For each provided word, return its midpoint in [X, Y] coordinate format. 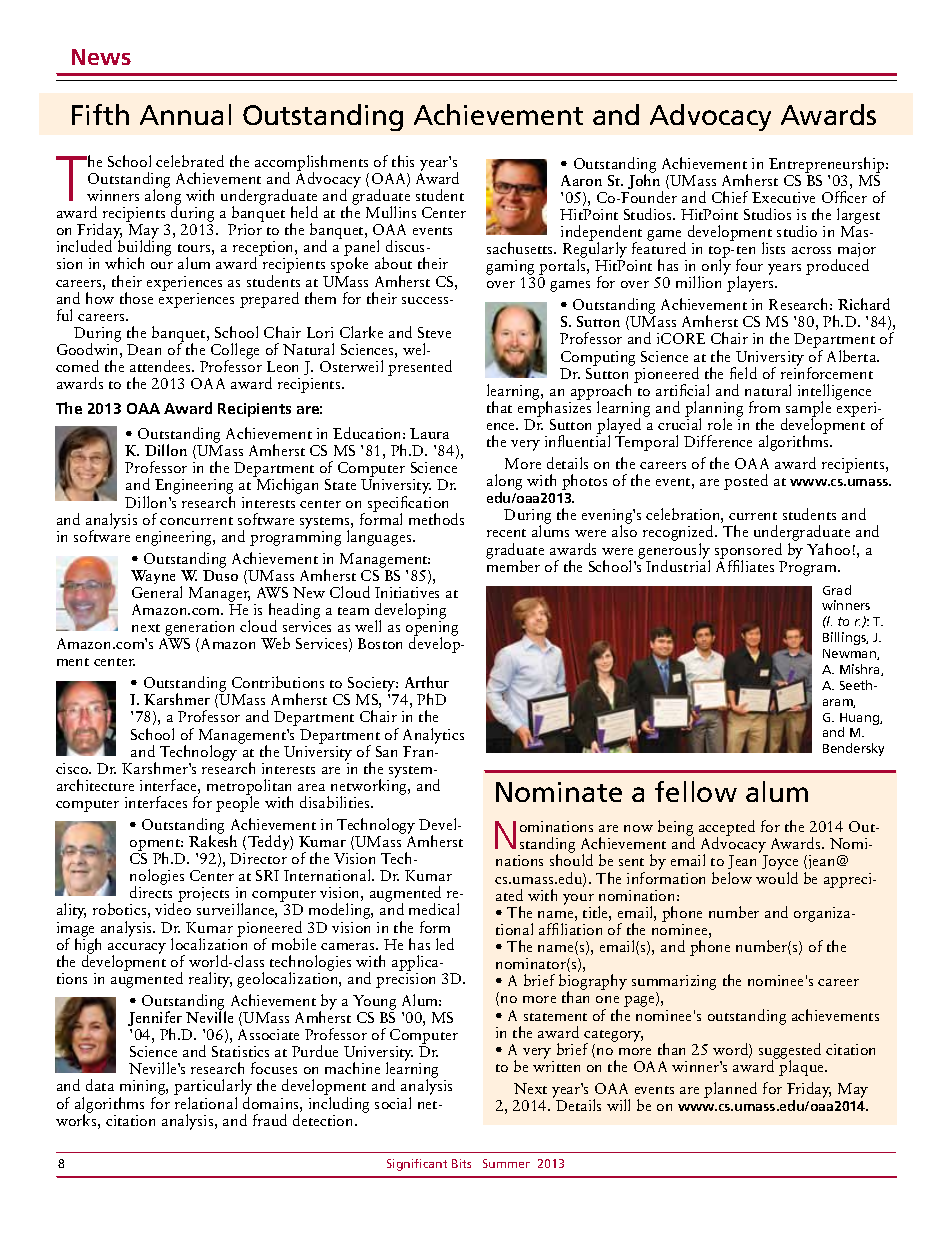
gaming [510, 269]
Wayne [153, 577]
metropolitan [249, 788]
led [445, 944]
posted [746, 482]
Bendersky [853, 749]
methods [436, 519]
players [752, 284]
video [173, 909]
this [403, 161]
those [136, 298]
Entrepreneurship [828, 165]
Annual [185, 114]
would [777, 878]
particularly [213, 1088]
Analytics [433, 736]
